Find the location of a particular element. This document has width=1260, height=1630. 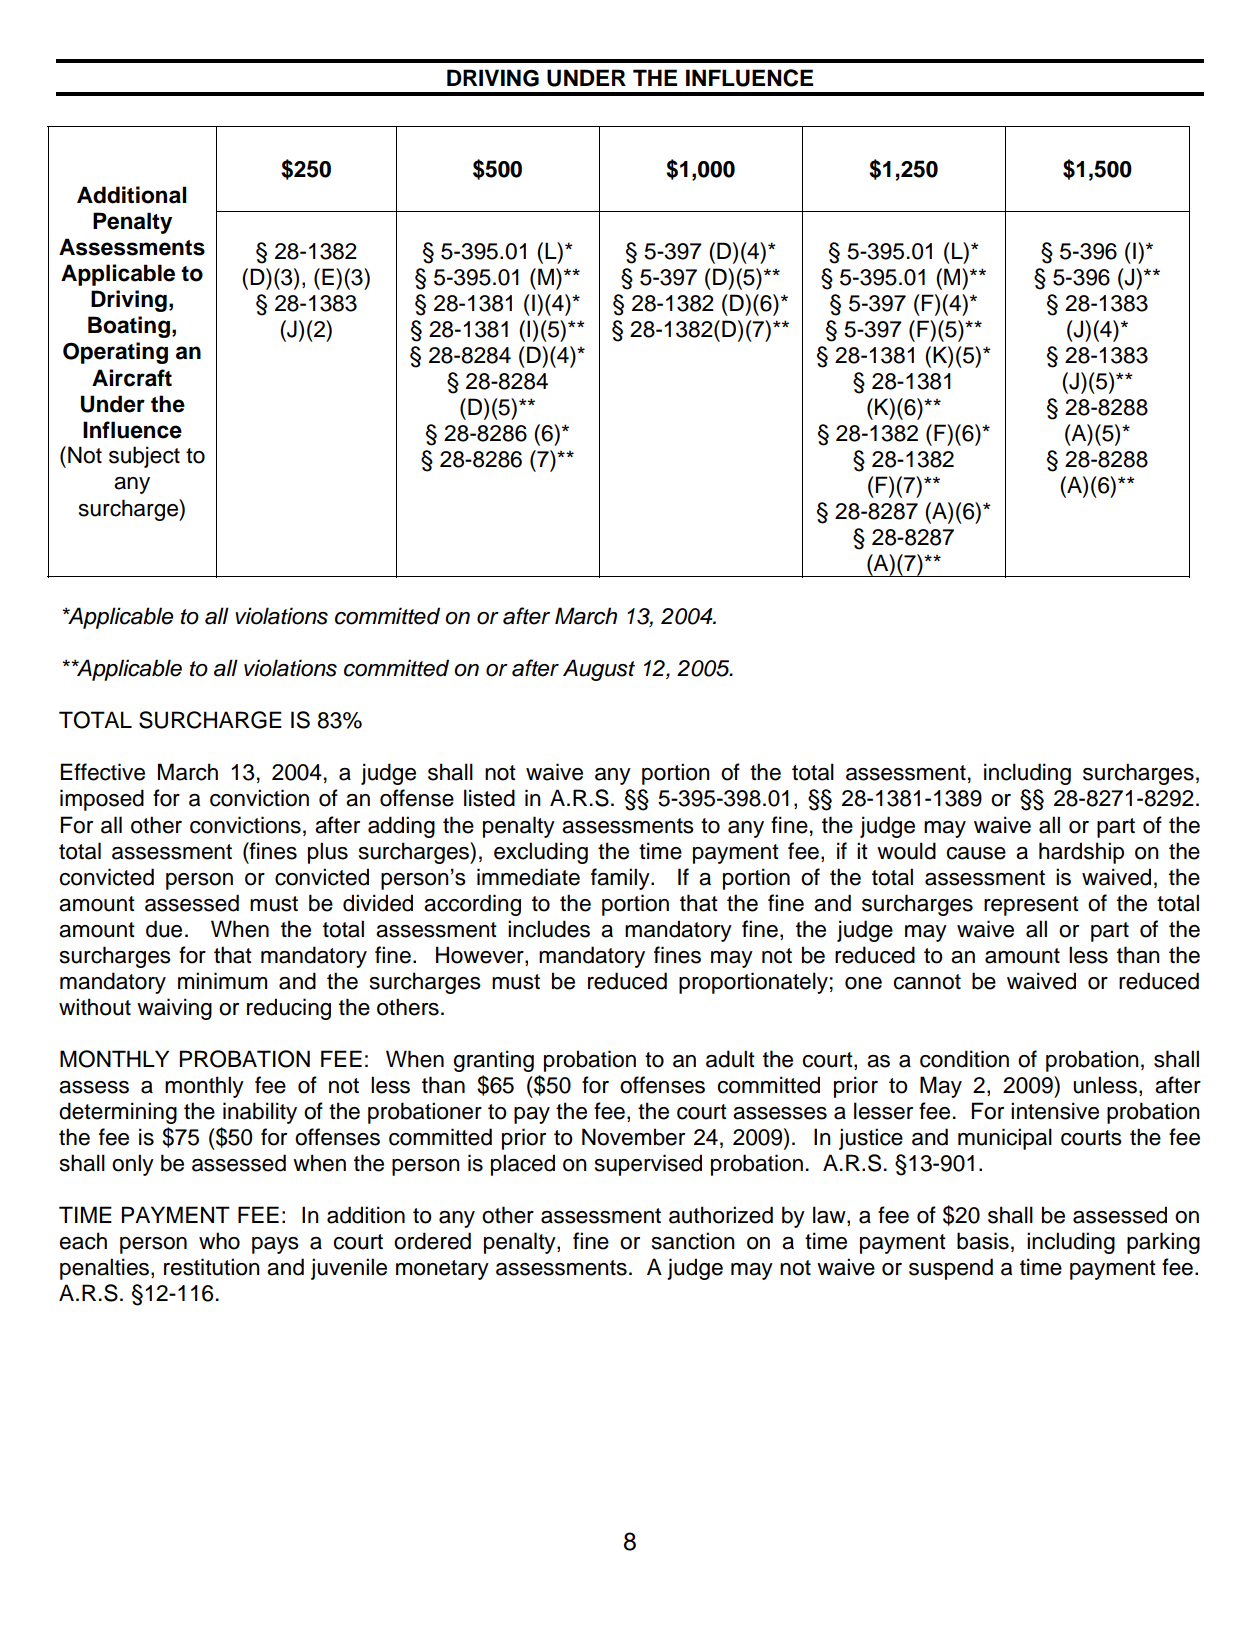

listed is located at coordinates (489, 798).
